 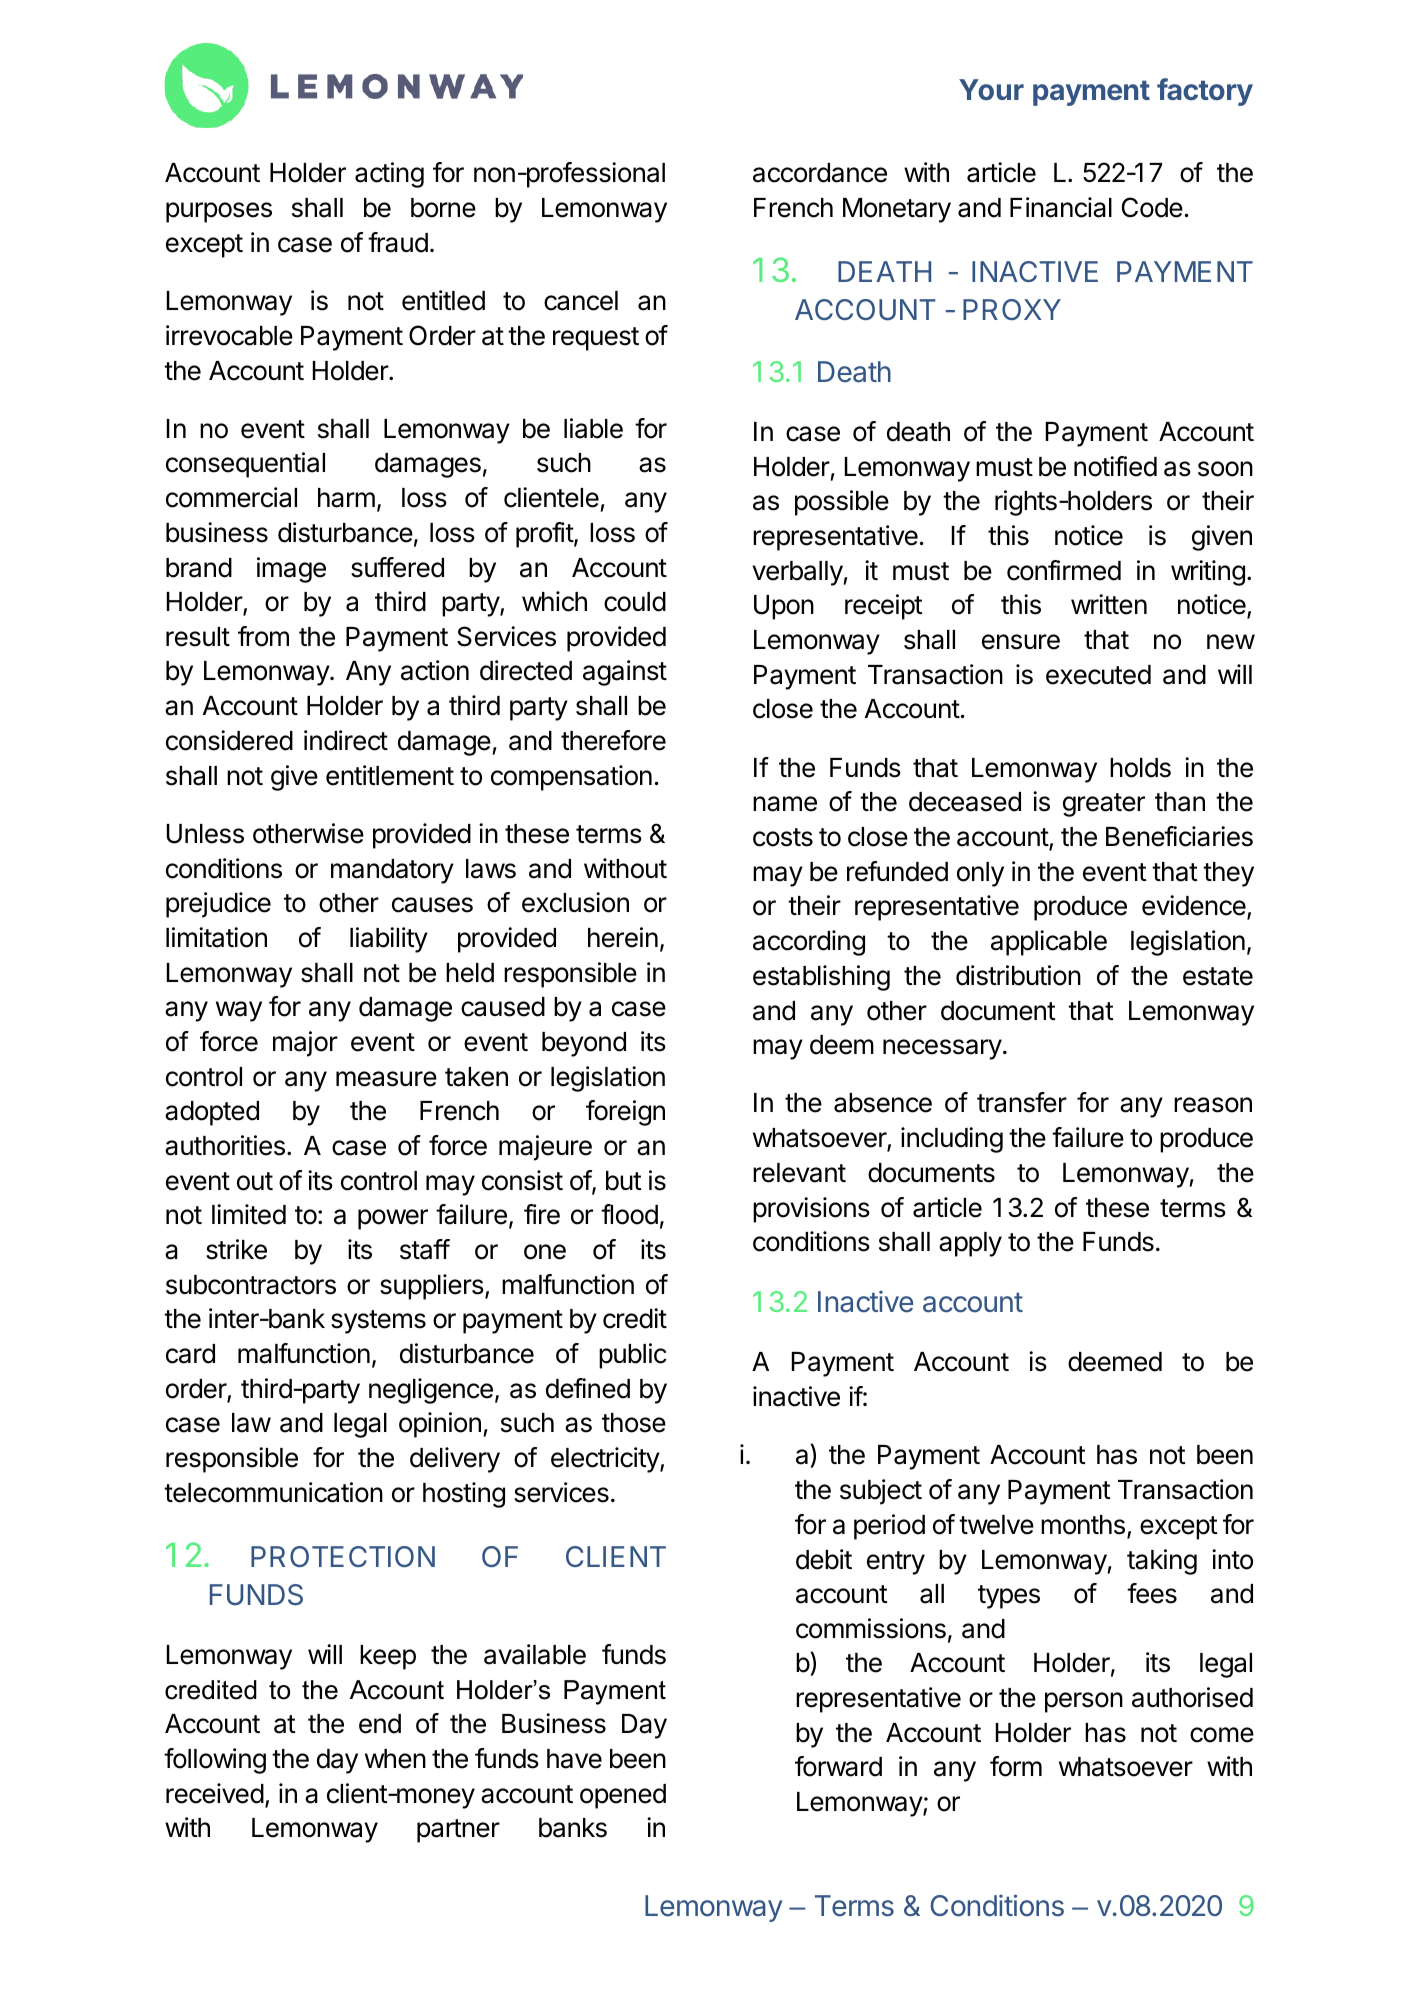 What do you see at coordinates (346, 740) in the document?
I see `indirect` at bounding box center [346, 740].
